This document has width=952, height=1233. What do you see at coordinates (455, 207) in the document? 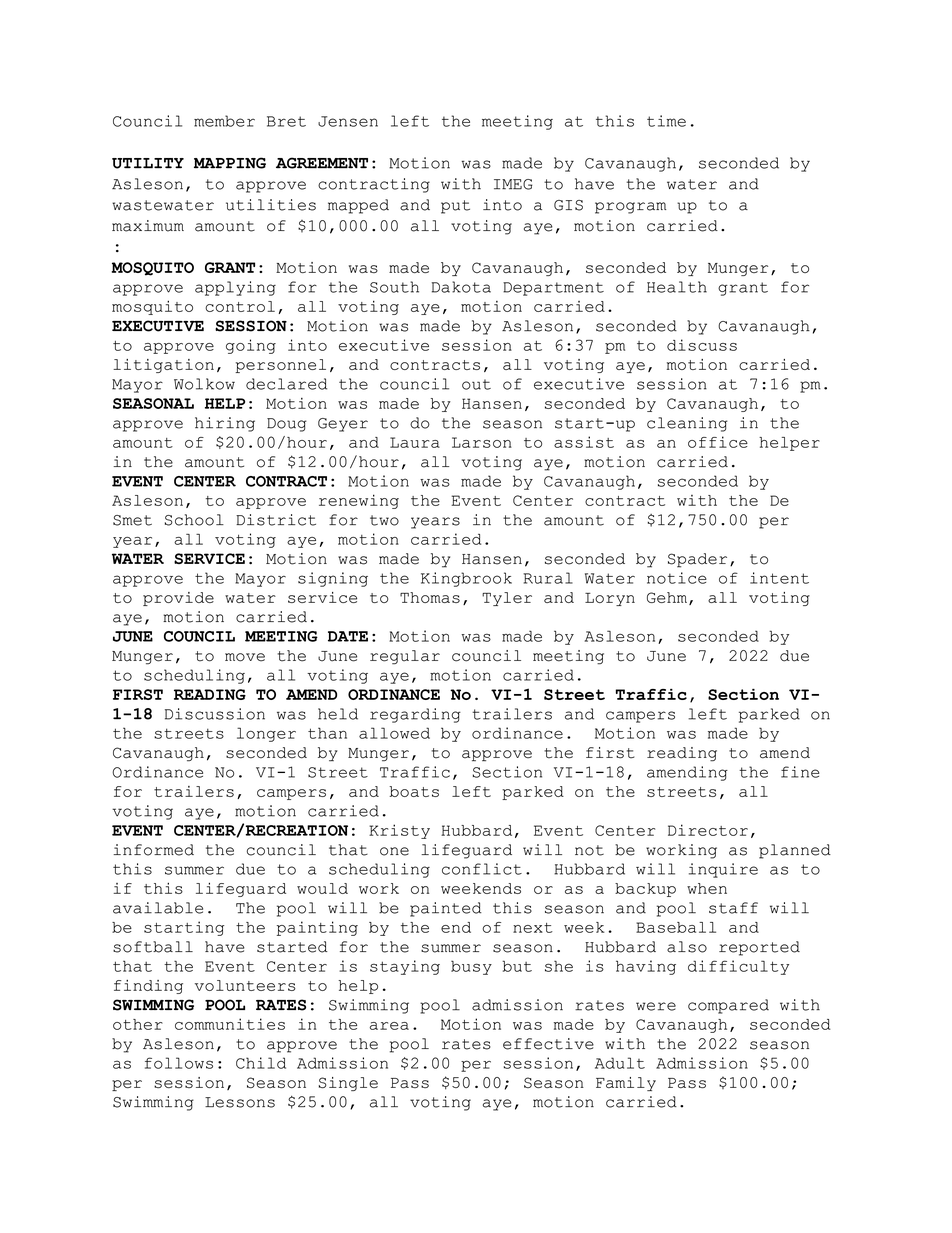
I see `put` at bounding box center [455, 207].
